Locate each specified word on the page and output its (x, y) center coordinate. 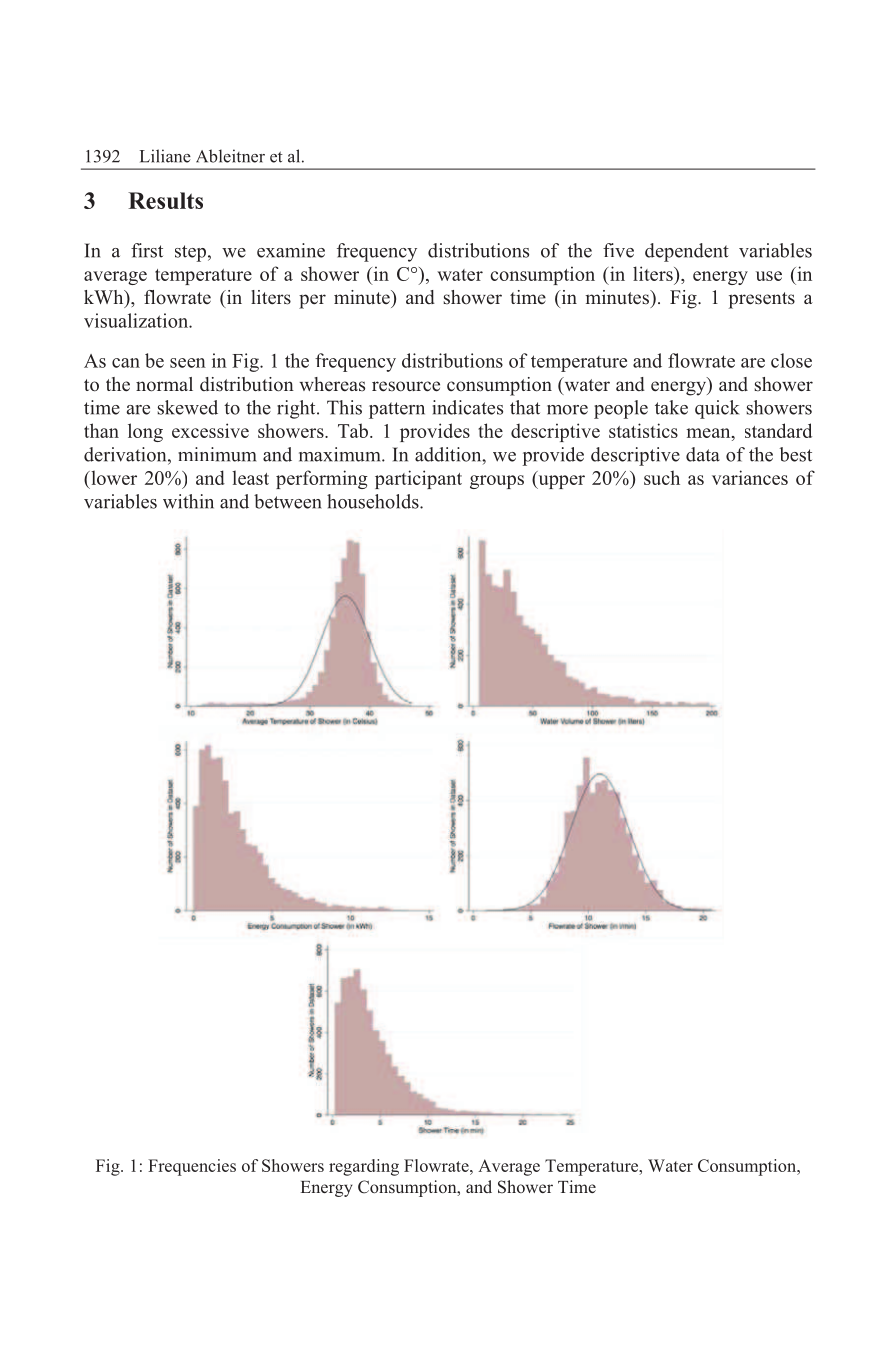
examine (291, 250)
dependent (687, 252)
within (188, 501)
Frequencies (192, 1167)
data (703, 454)
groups (497, 482)
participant (418, 479)
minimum (217, 454)
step (190, 253)
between (288, 501)
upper (560, 482)
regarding (364, 1167)
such (662, 477)
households (374, 501)
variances (750, 477)
